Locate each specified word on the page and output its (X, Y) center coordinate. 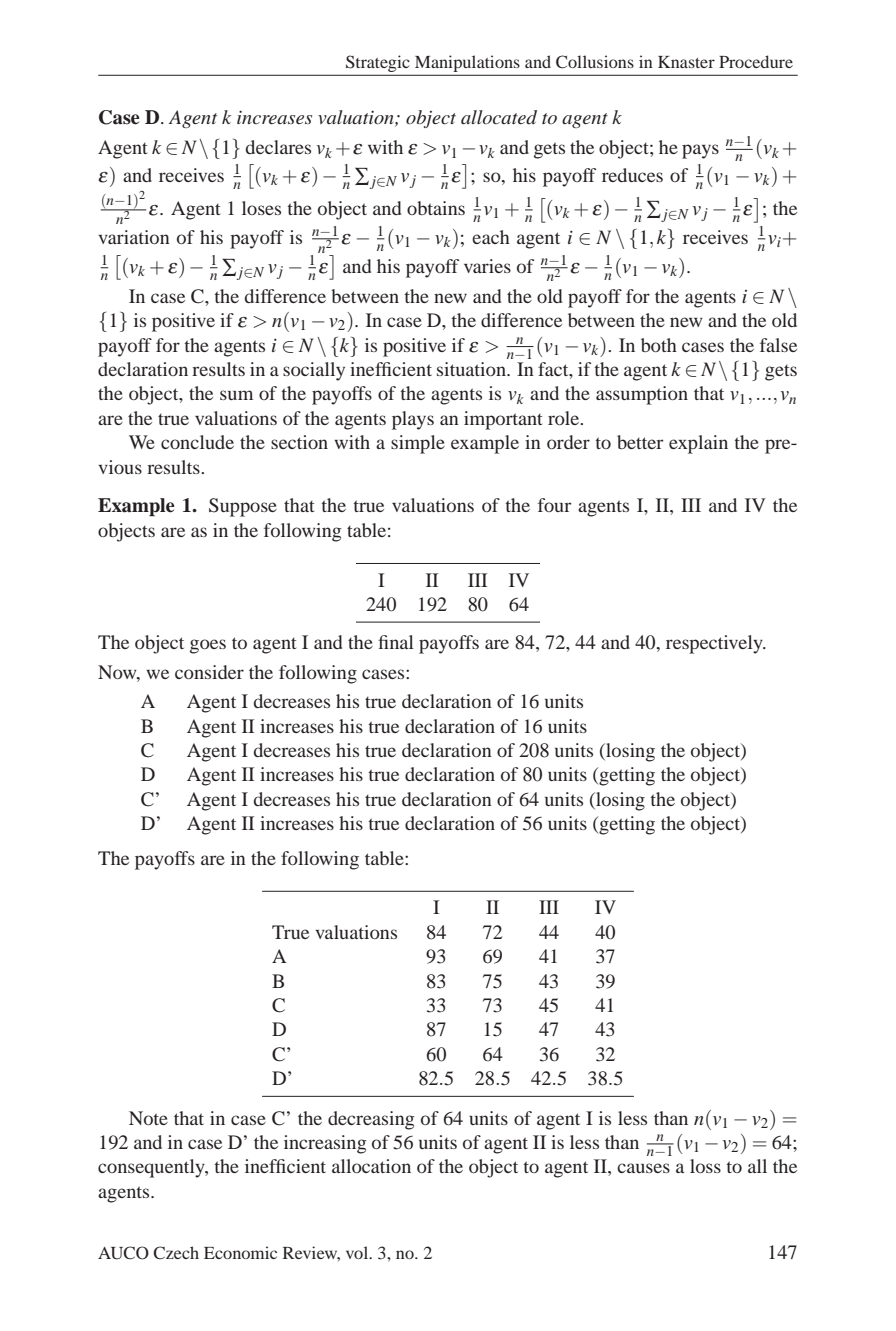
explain (698, 444)
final (396, 642)
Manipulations (467, 63)
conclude (197, 442)
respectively (715, 644)
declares (278, 147)
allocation (371, 1166)
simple (418, 444)
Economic (240, 1252)
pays (700, 151)
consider (209, 672)
